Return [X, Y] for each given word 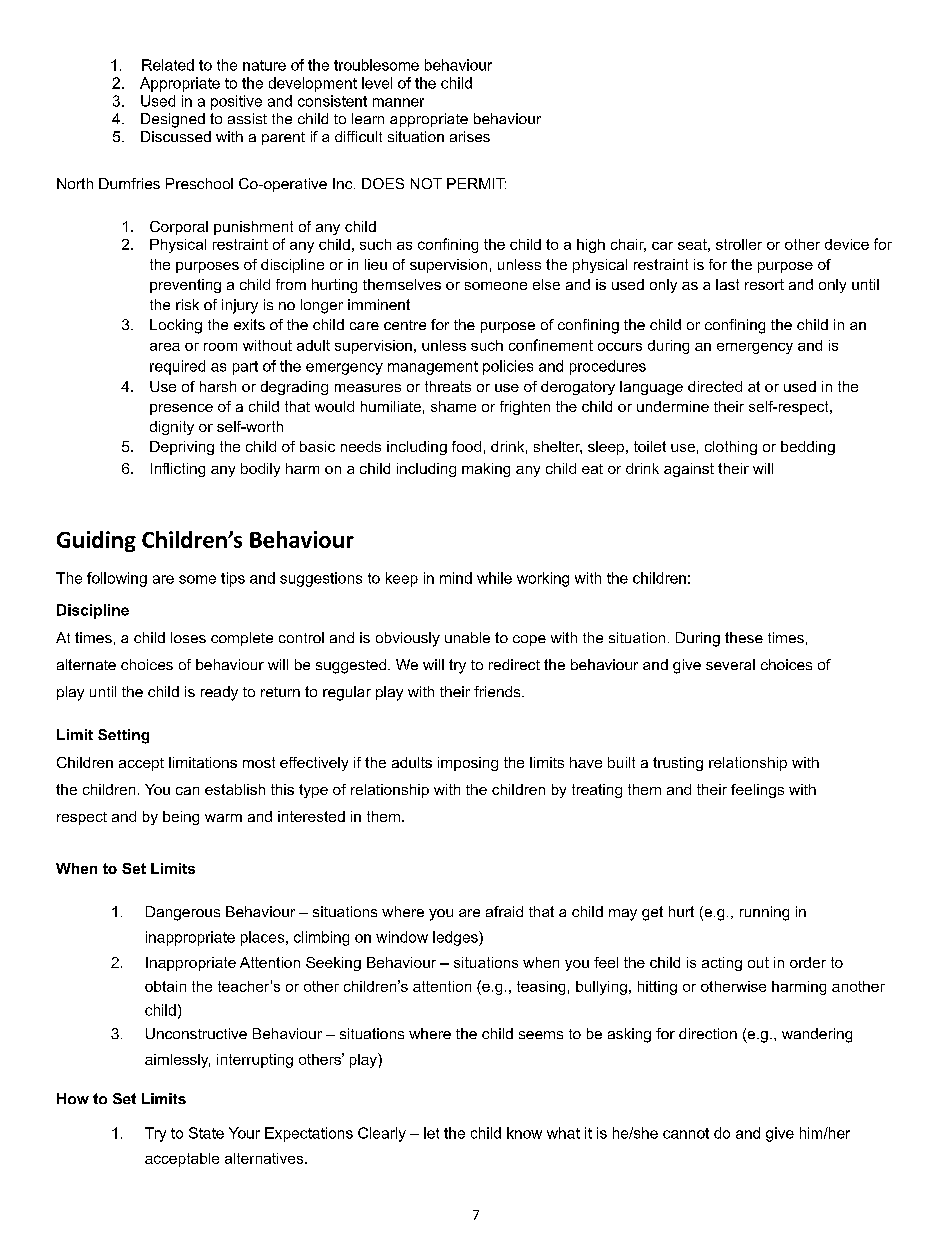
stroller [739, 244]
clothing [731, 448]
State [206, 1133]
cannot [686, 1133]
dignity [172, 428]
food [466, 446]
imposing [468, 764]
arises [470, 136]
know [524, 1133]
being [181, 818]
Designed [173, 120]
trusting [678, 764]
